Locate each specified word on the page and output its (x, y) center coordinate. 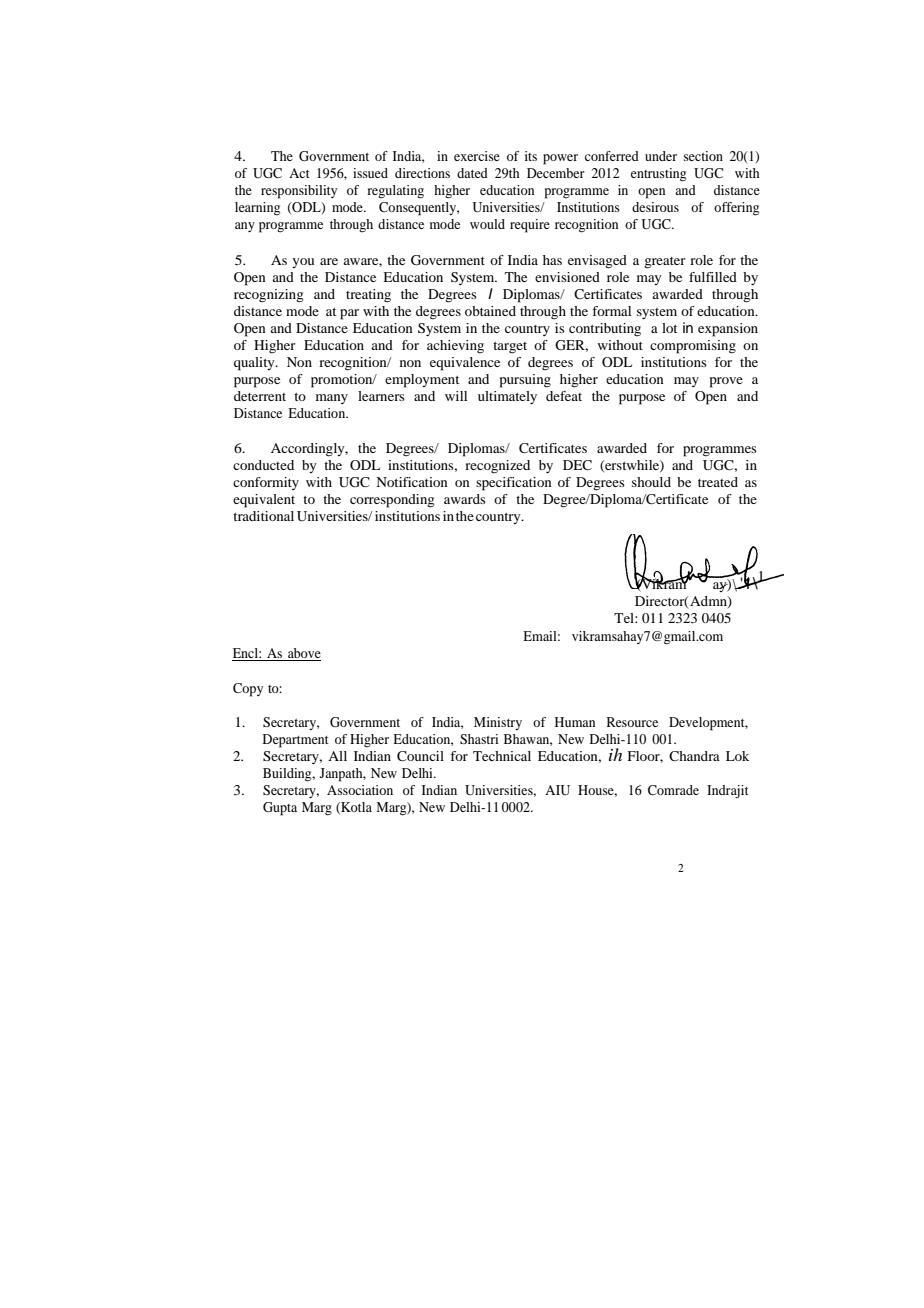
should (651, 482)
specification (514, 484)
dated (472, 173)
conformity (266, 483)
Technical (502, 756)
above (303, 654)
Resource (632, 722)
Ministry (498, 723)
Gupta (280, 809)
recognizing (269, 296)
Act (299, 173)
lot (669, 328)
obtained (490, 311)
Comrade (673, 790)
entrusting (658, 175)
